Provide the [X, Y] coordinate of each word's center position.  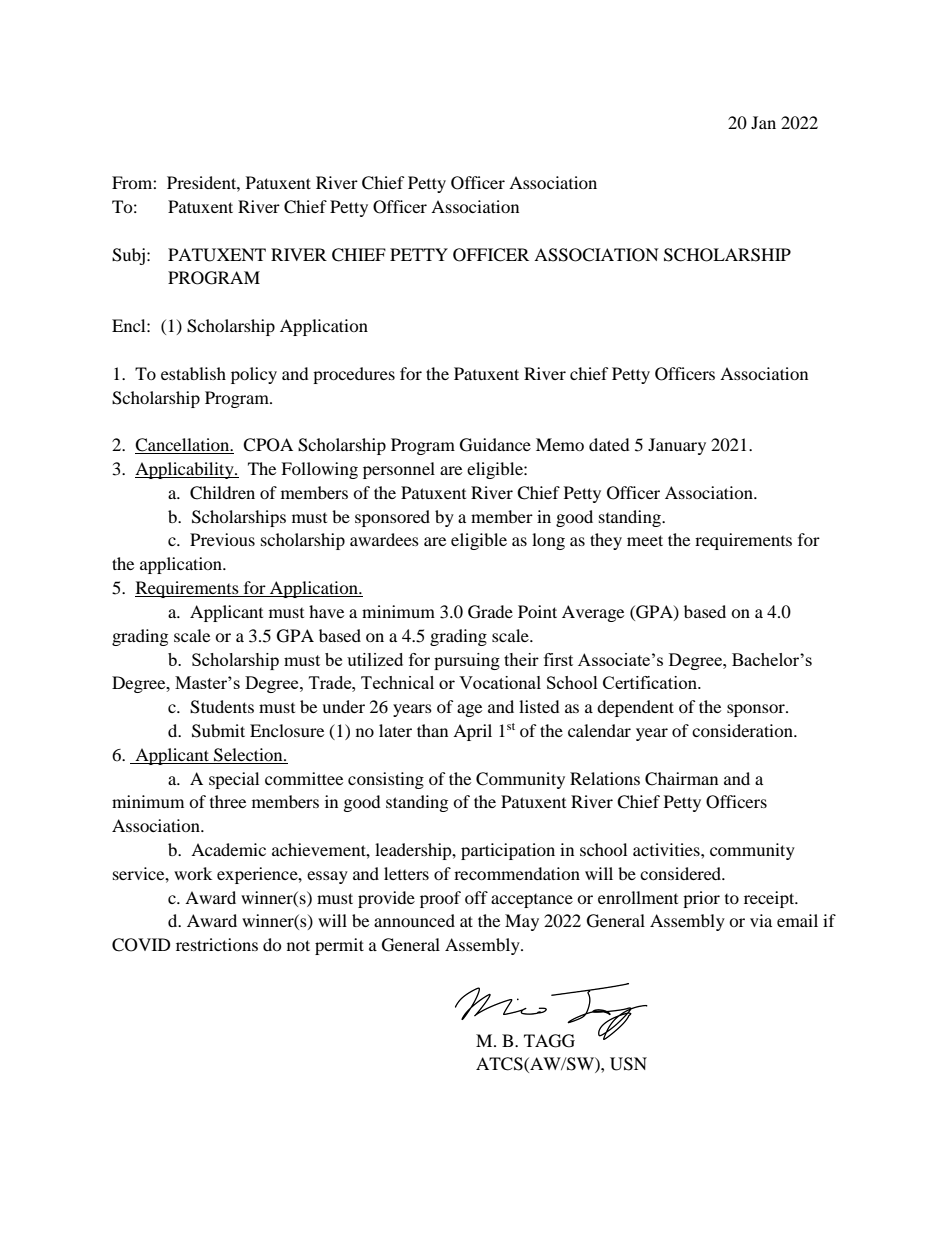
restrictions [217, 944]
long [548, 541]
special [234, 780]
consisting [386, 780]
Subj [128, 256]
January [677, 446]
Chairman [681, 779]
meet [645, 540]
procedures [354, 375]
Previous [222, 539]
